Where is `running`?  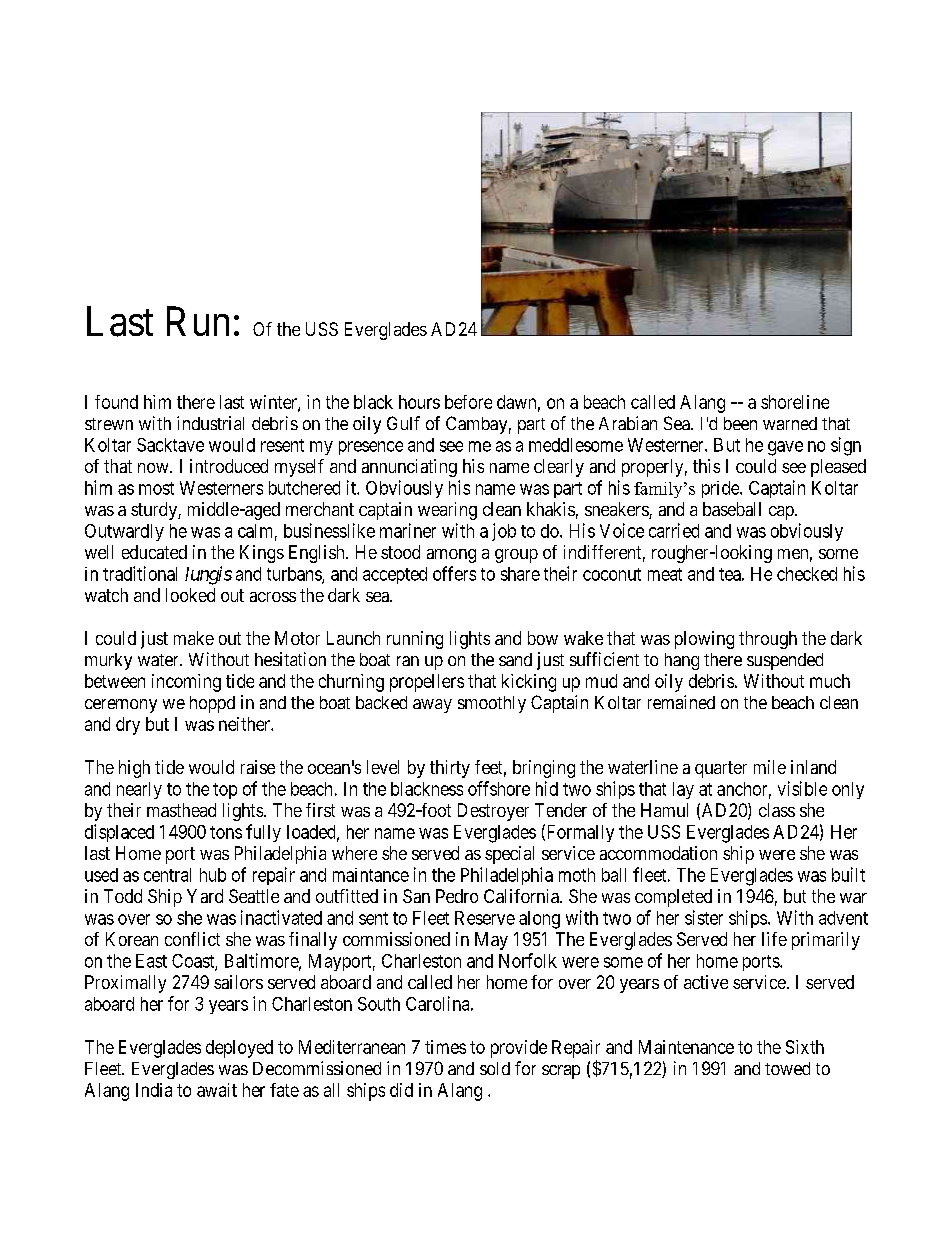
running is located at coordinates (415, 640).
